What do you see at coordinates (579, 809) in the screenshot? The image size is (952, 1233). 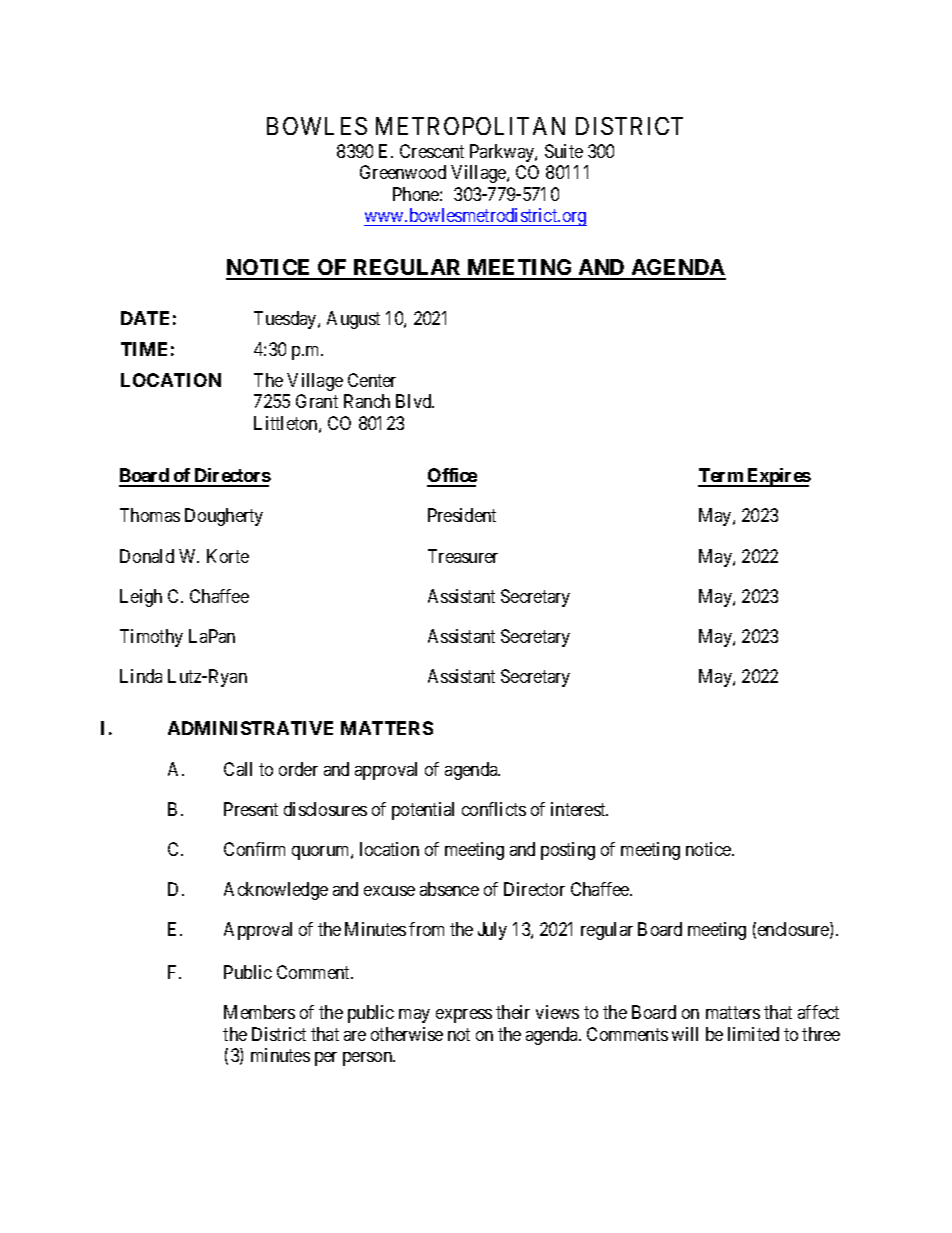 I see `interest` at bounding box center [579, 809].
